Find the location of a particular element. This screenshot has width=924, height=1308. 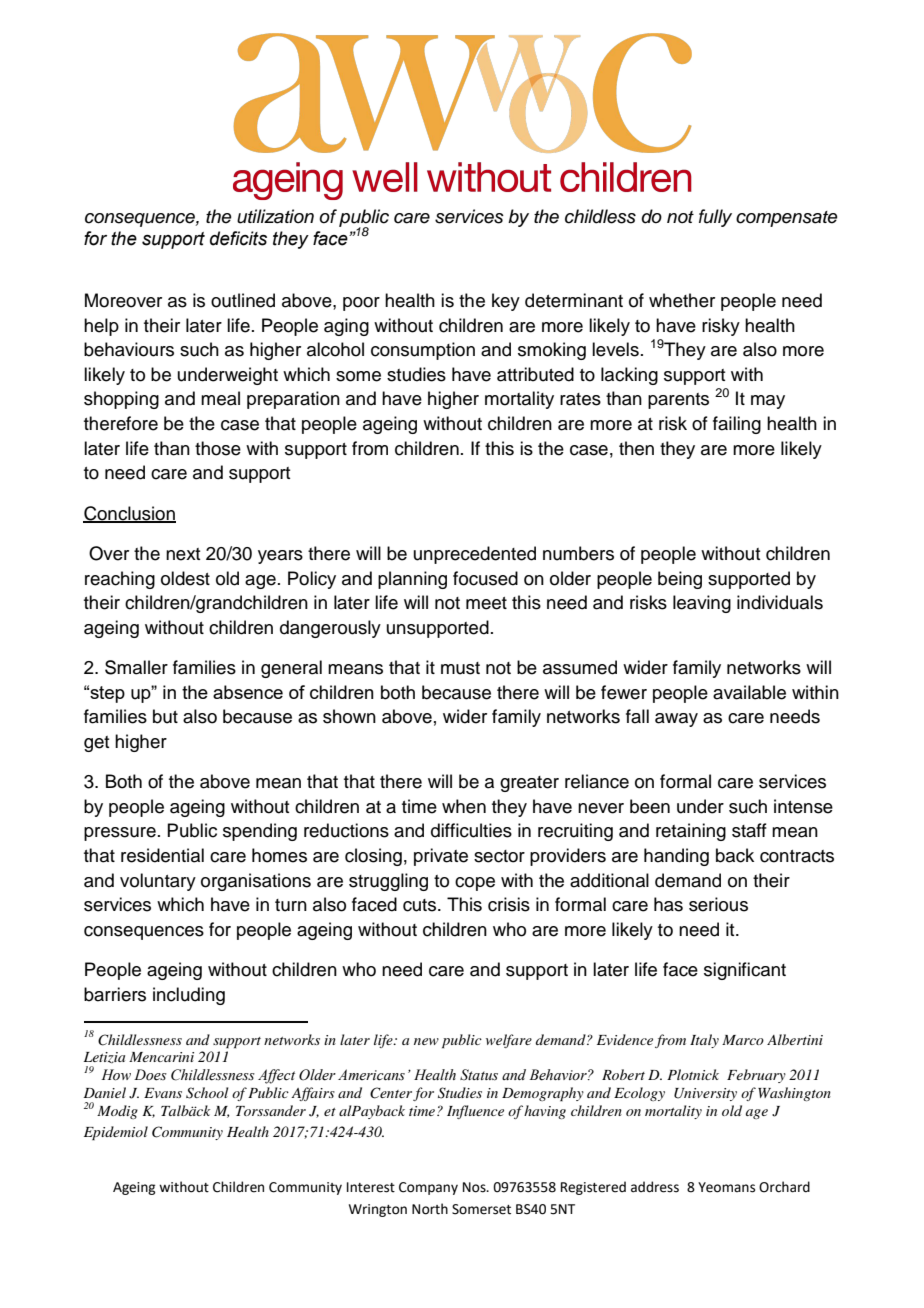

key is located at coordinates (506, 302).
